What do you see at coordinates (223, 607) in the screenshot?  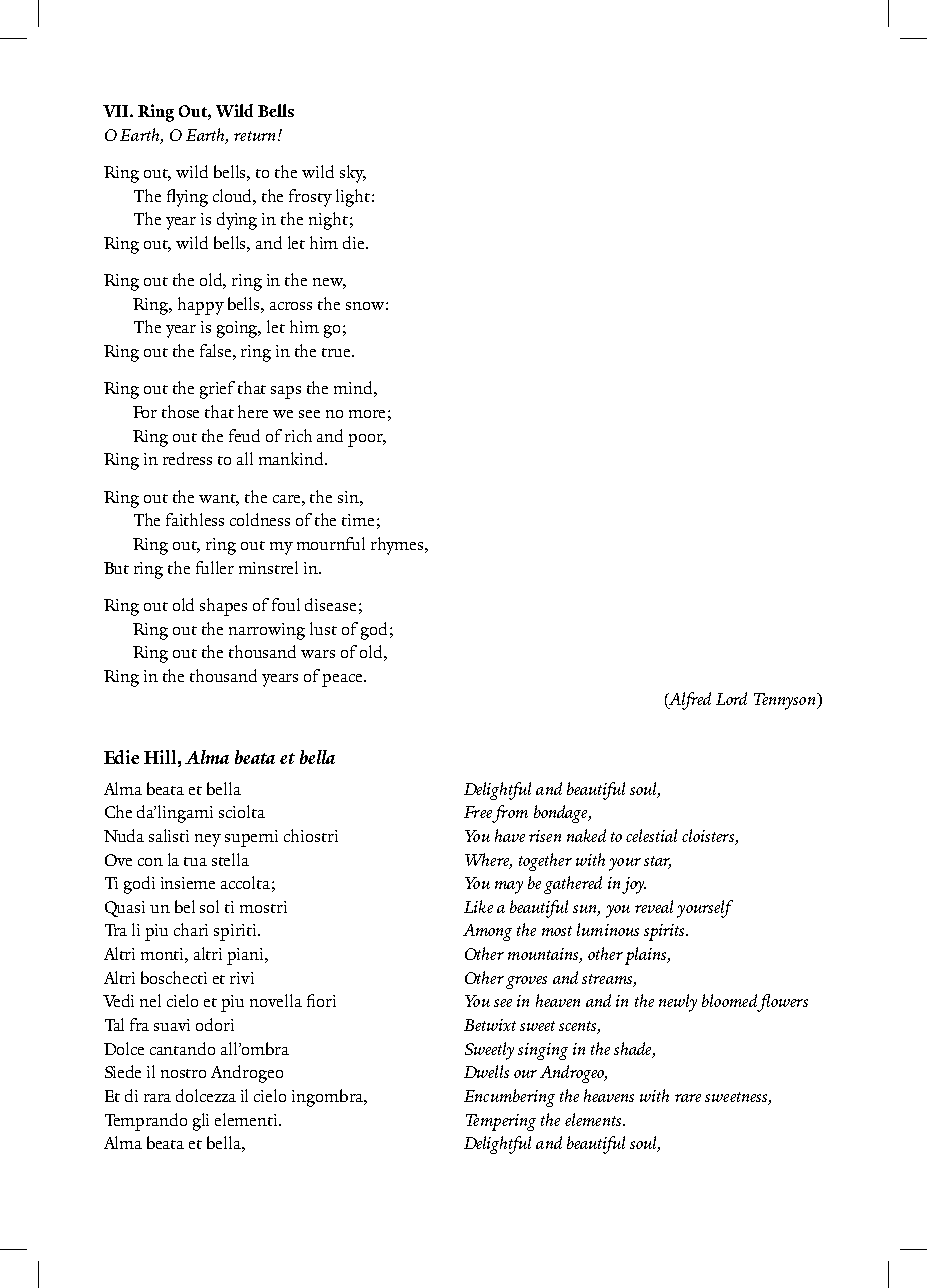 I see `shapes` at bounding box center [223, 607].
